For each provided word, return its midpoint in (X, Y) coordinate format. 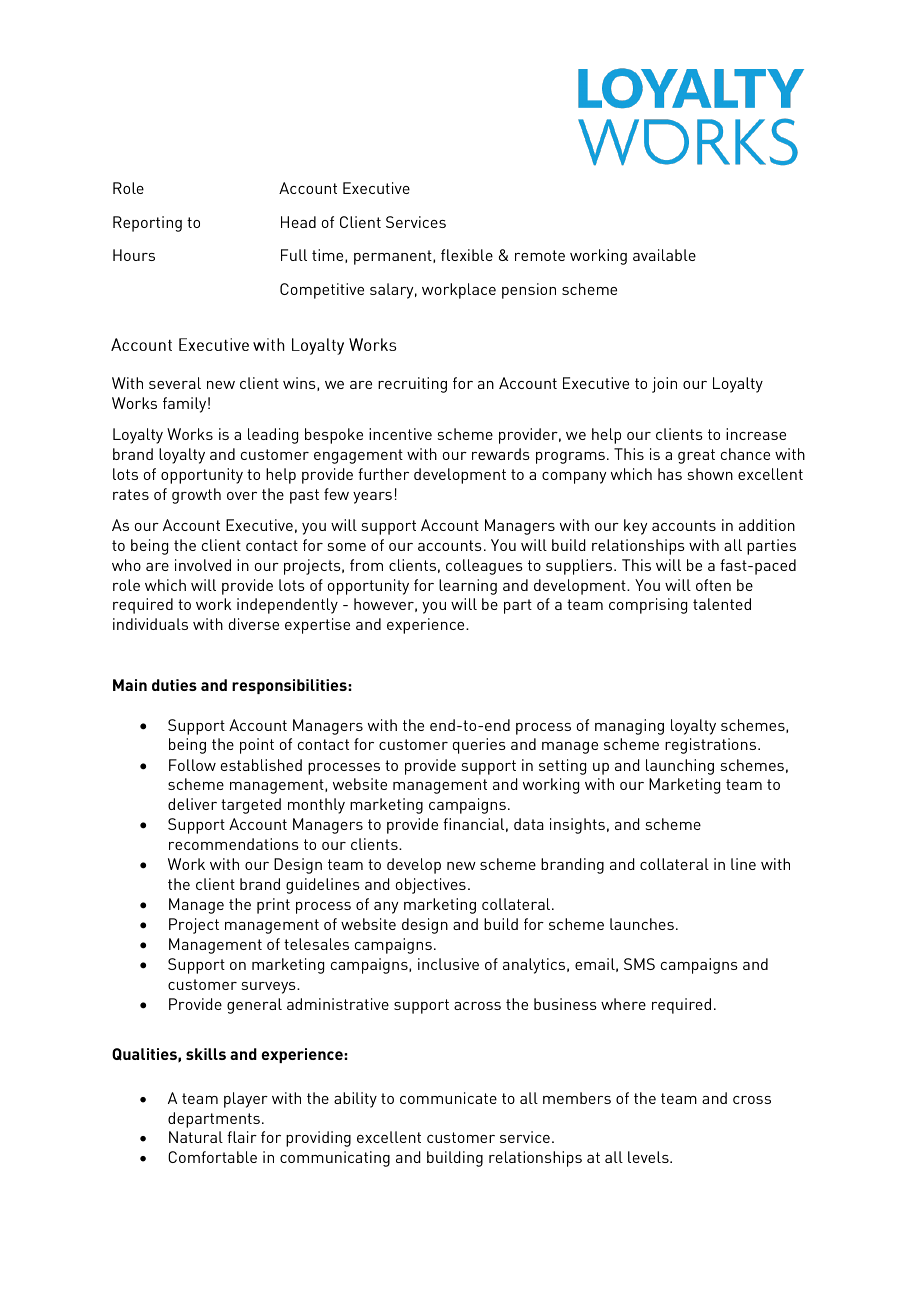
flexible (467, 255)
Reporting (147, 224)
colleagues (484, 567)
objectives (431, 886)
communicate (448, 1098)
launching (680, 767)
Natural (196, 1137)
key (635, 527)
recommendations (234, 844)
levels (649, 1157)
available (664, 255)
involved (203, 565)
